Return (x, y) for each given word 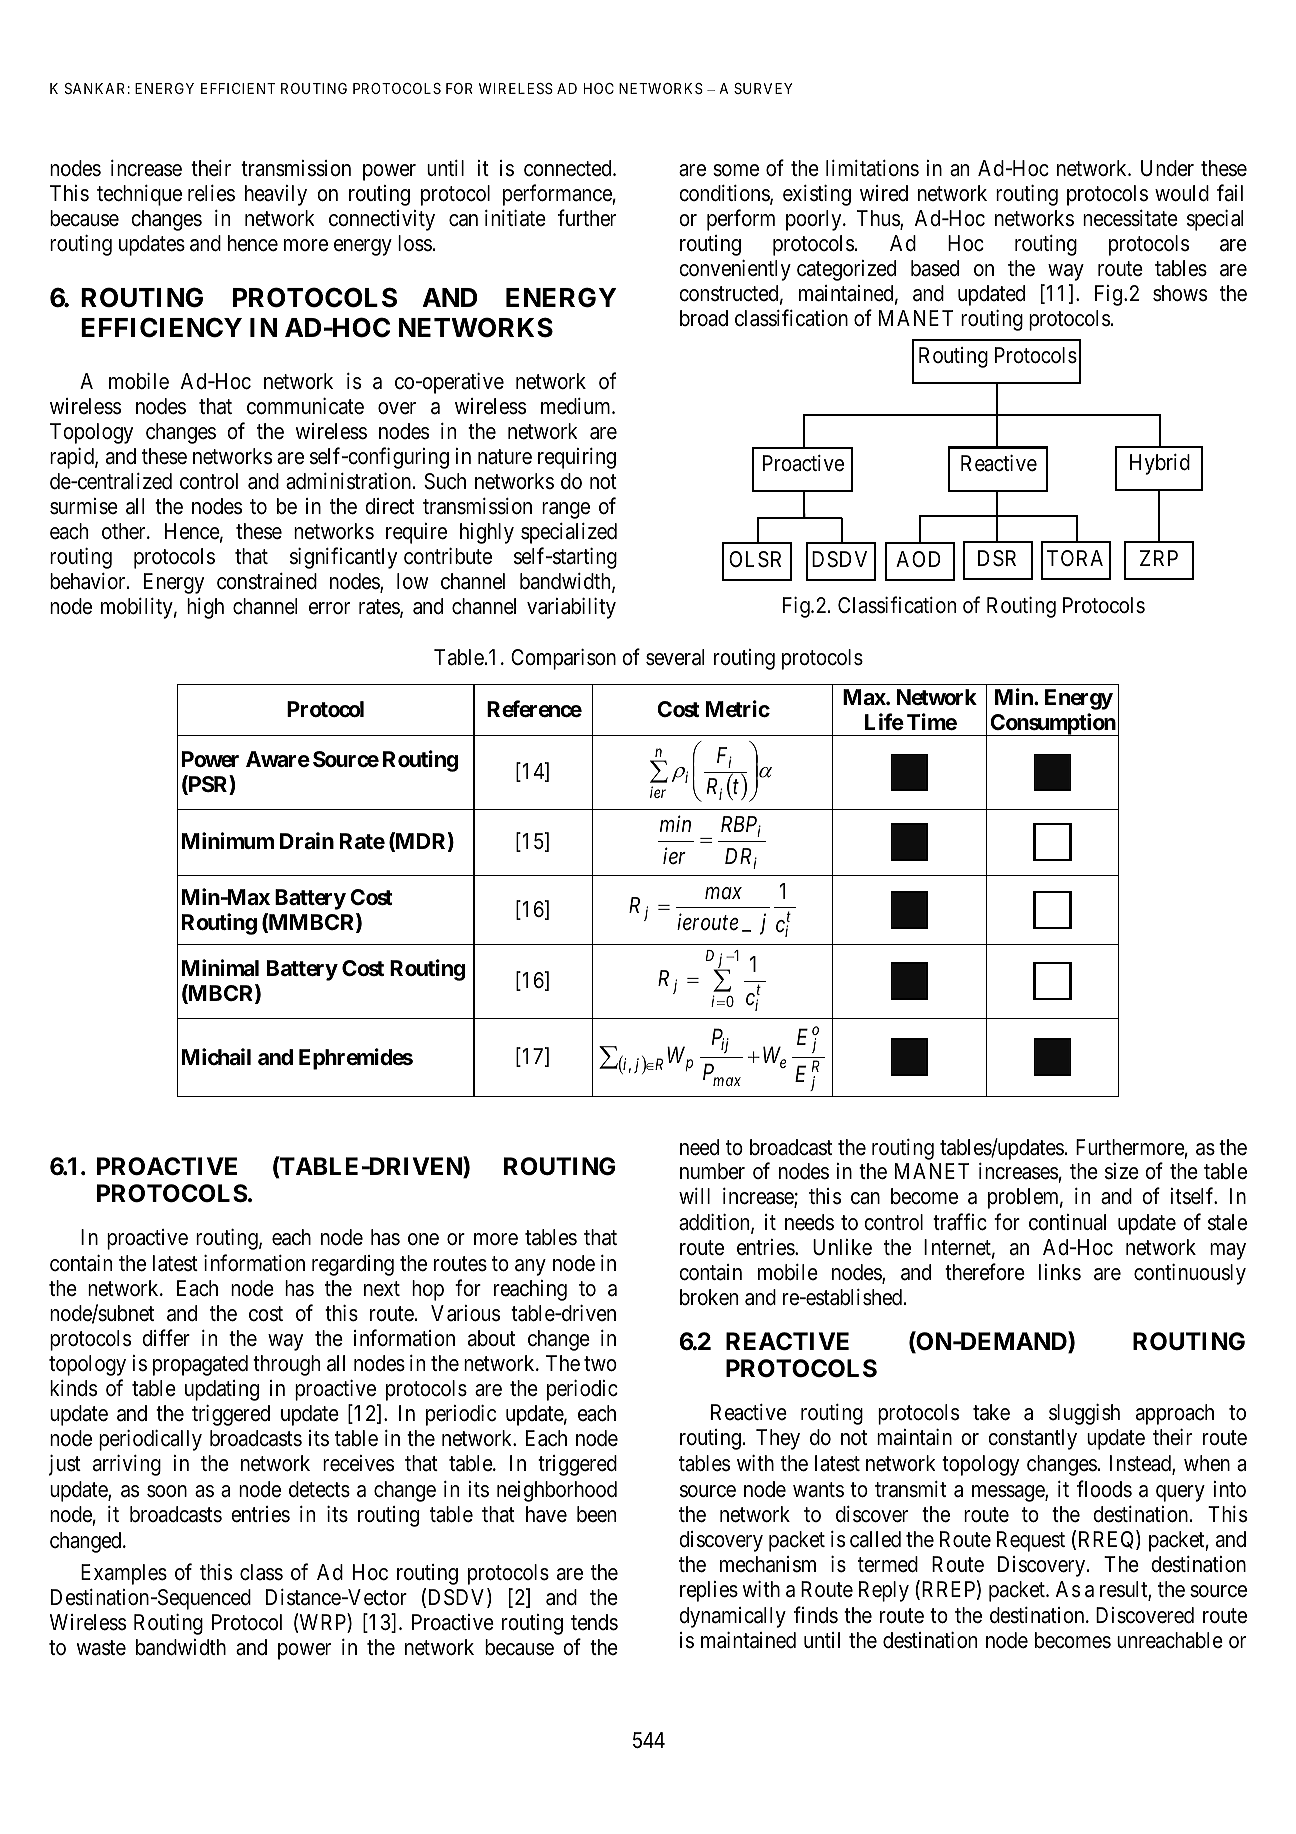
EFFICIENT (238, 88)
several (675, 657)
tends (594, 1622)
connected (569, 168)
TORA (1075, 558)
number (712, 1171)
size (1122, 1171)
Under (1167, 168)
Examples (124, 1574)
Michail (216, 1057)
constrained (267, 581)
